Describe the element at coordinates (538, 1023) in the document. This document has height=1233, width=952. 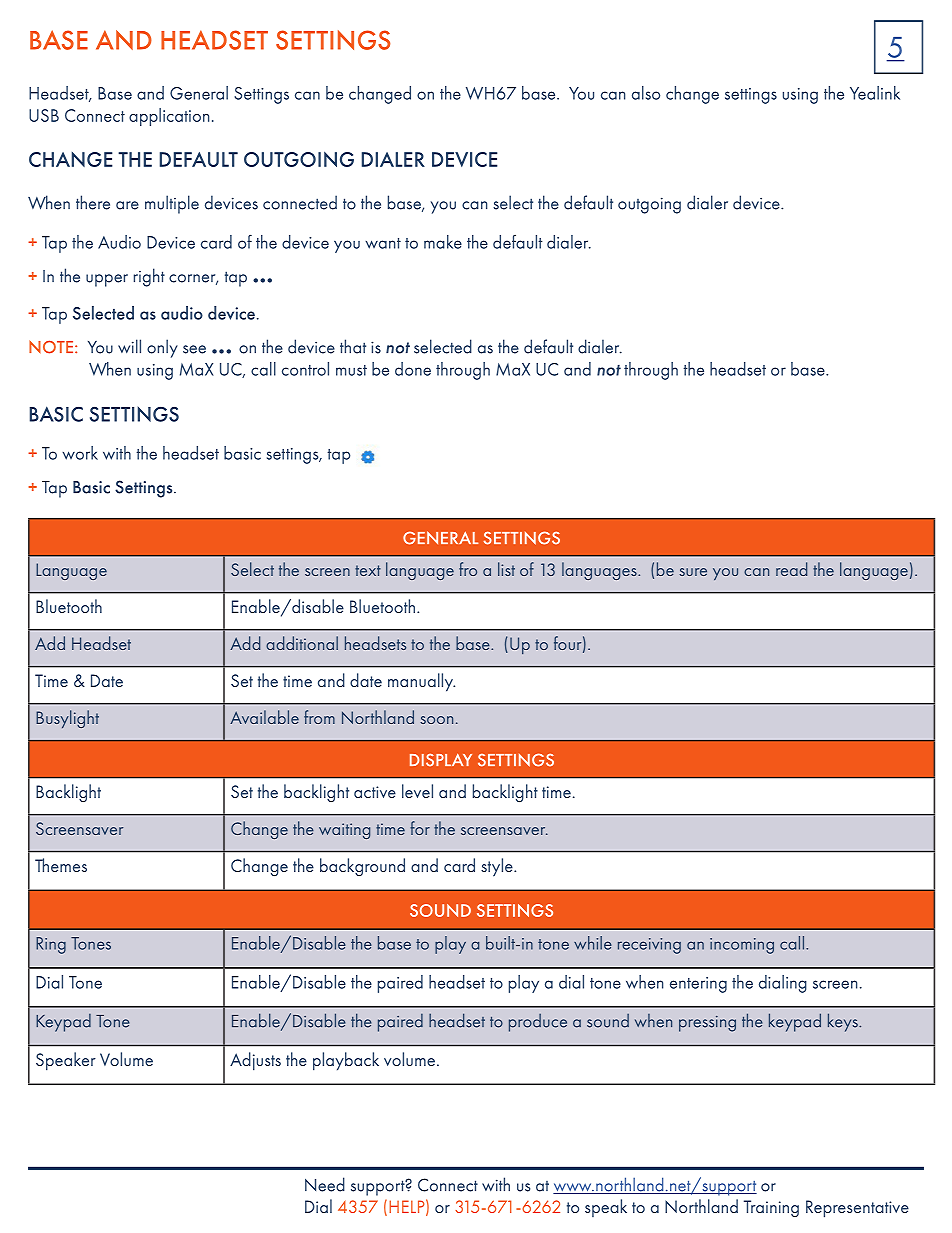
I see `produce` at that location.
